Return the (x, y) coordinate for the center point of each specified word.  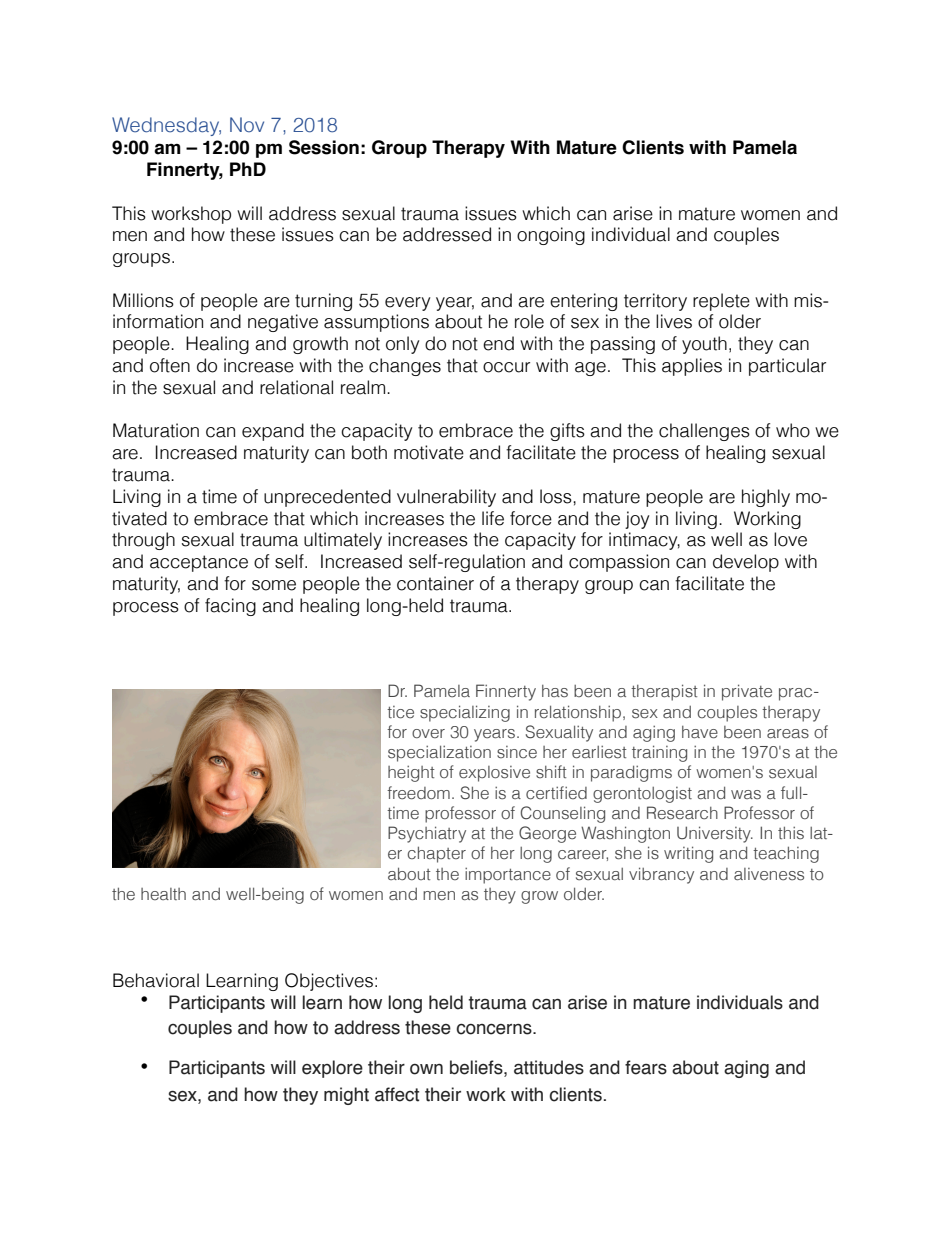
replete (721, 302)
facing (230, 607)
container (435, 583)
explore (332, 1069)
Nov (247, 124)
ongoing (551, 236)
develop (746, 563)
